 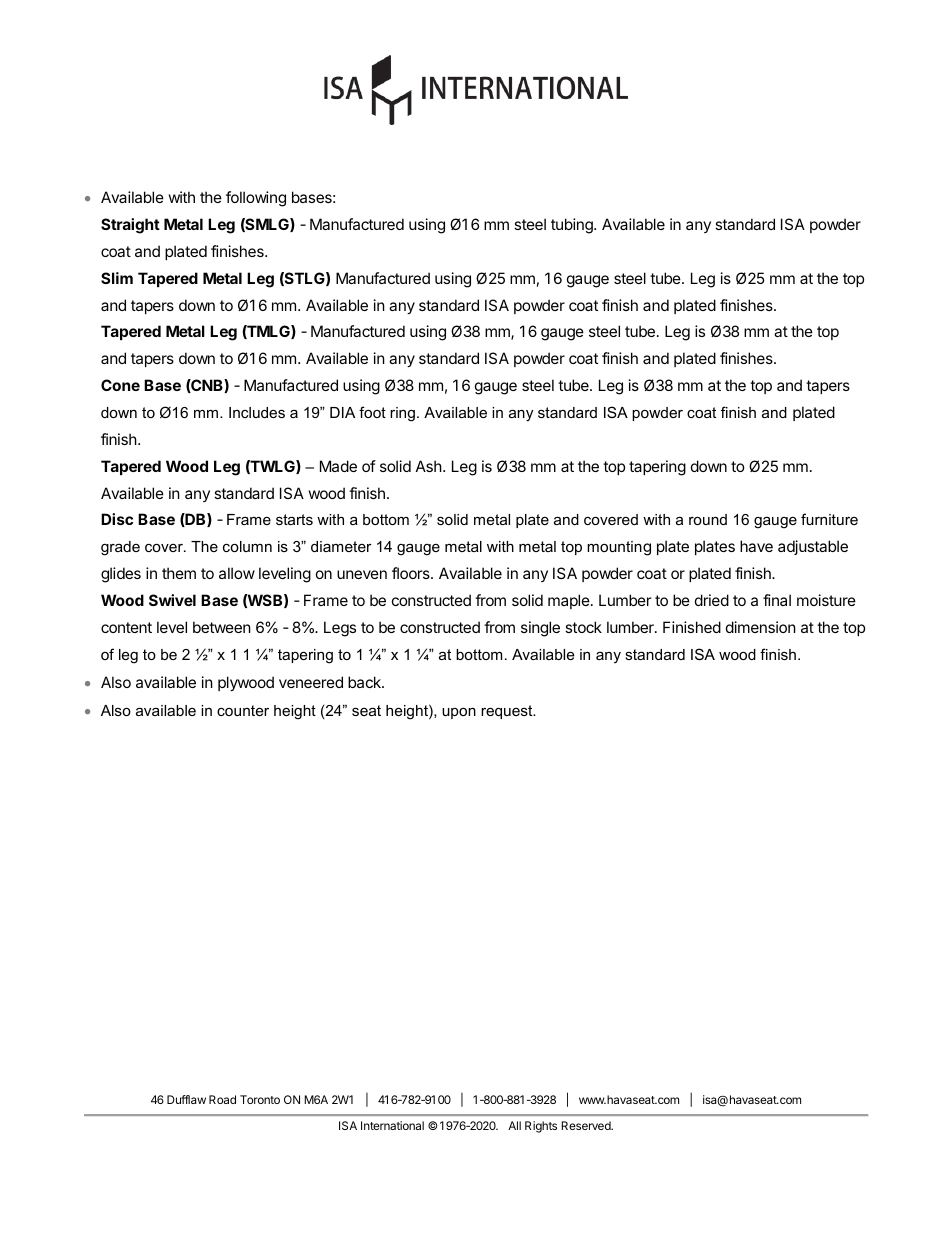 What do you see at coordinates (708, 519) in the screenshot?
I see `round` at bounding box center [708, 519].
